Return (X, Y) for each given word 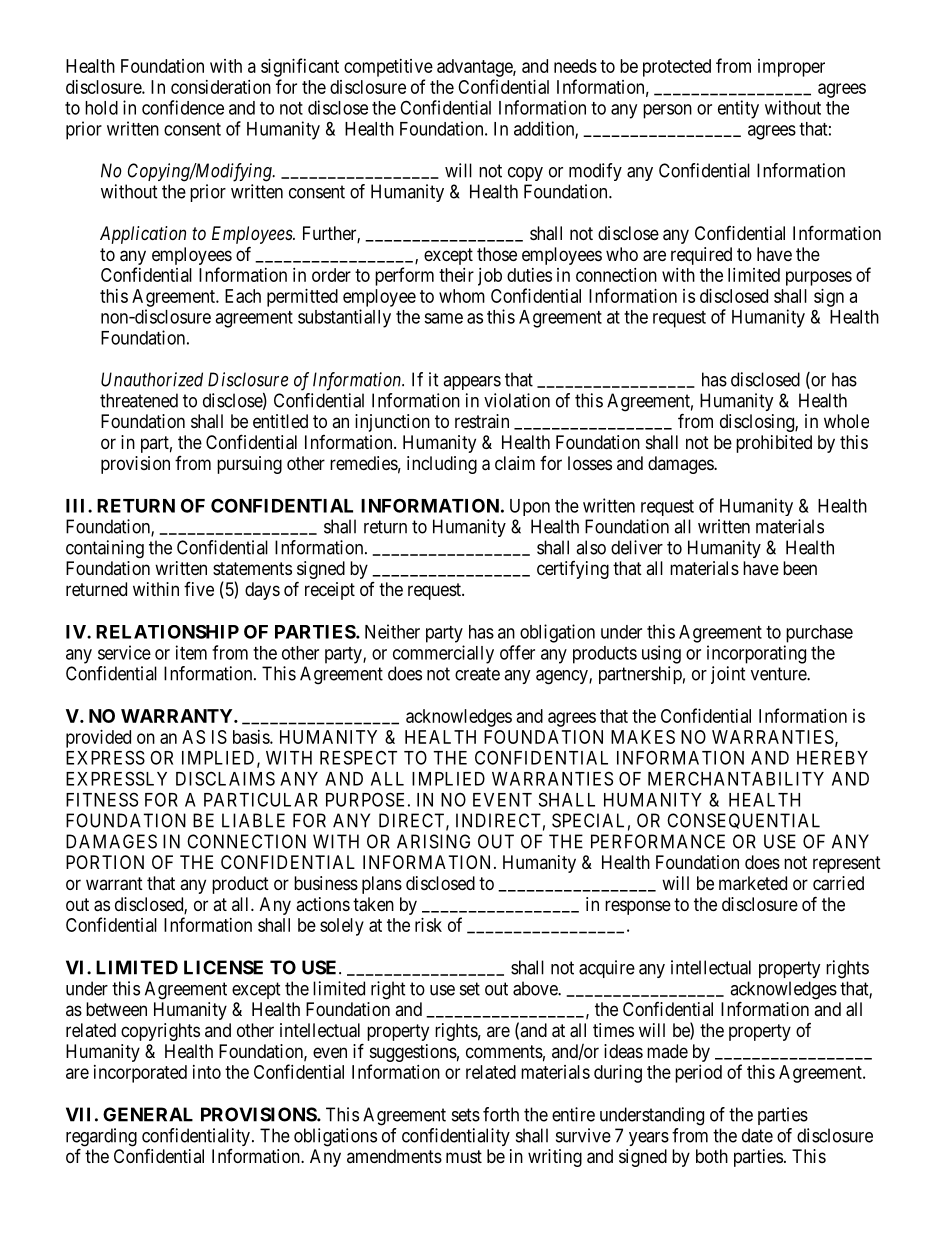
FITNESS (102, 799)
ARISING (433, 841)
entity (738, 109)
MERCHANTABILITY (736, 778)
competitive (388, 68)
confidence (183, 107)
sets (466, 1115)
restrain (482, 421)
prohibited (774, 444)
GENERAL (148, 1114)
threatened (139, 400)
